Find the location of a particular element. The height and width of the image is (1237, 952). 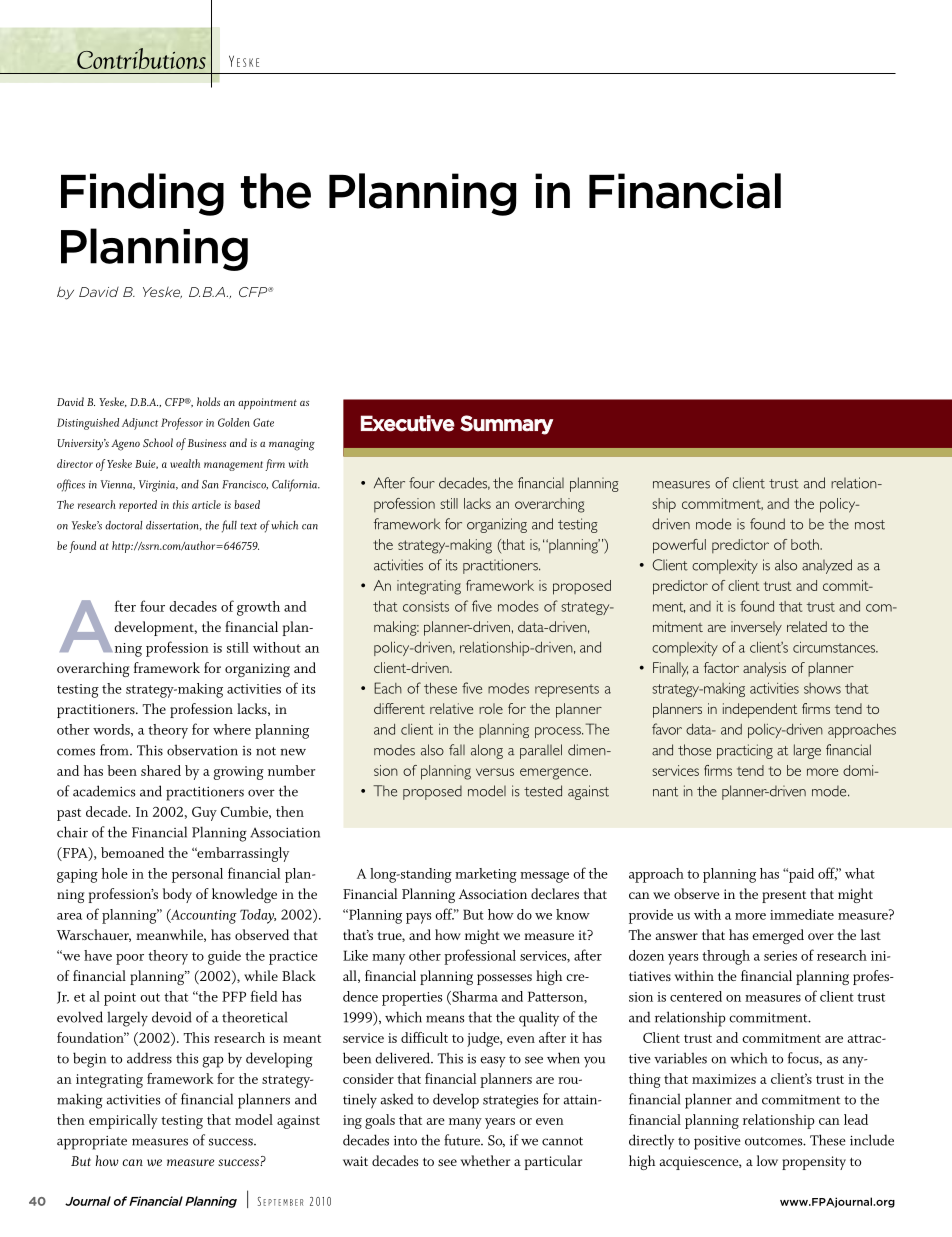

marketing is located at coordinates (486, 875).
